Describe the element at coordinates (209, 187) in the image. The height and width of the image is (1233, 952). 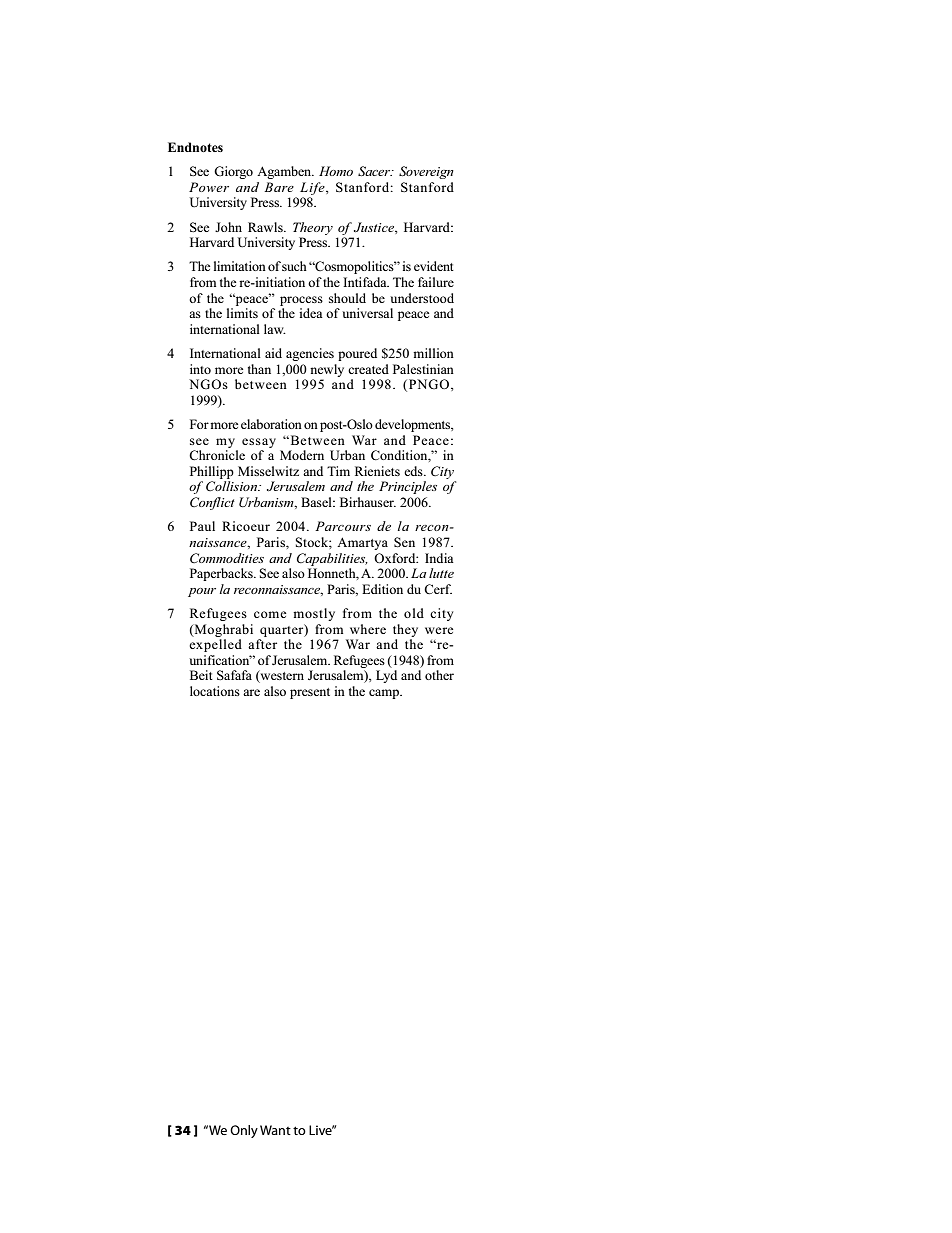
I see `Power` at that location.
